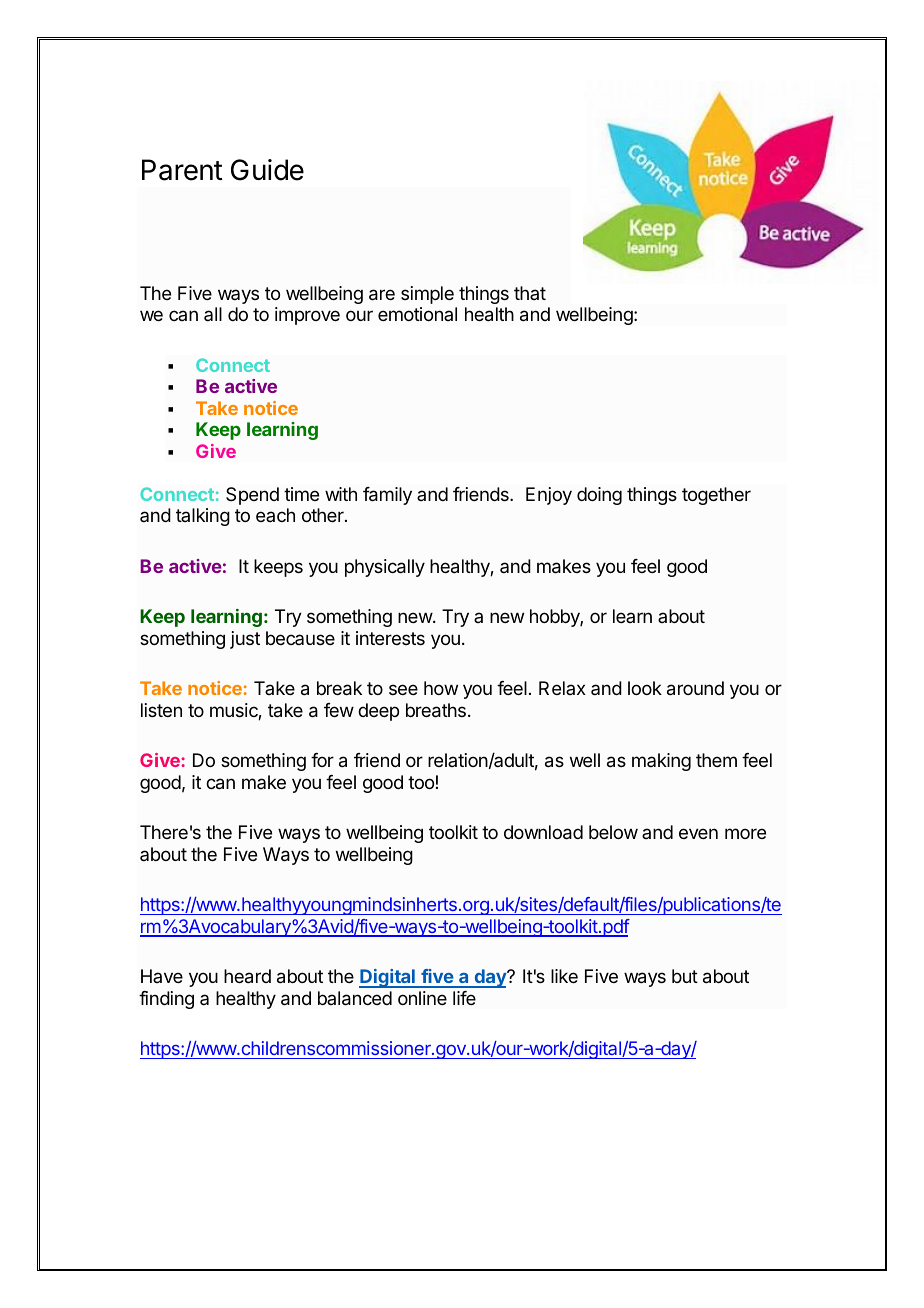  Describe the element at coordinates (245, 640) in the image. I see `just` at that location.
